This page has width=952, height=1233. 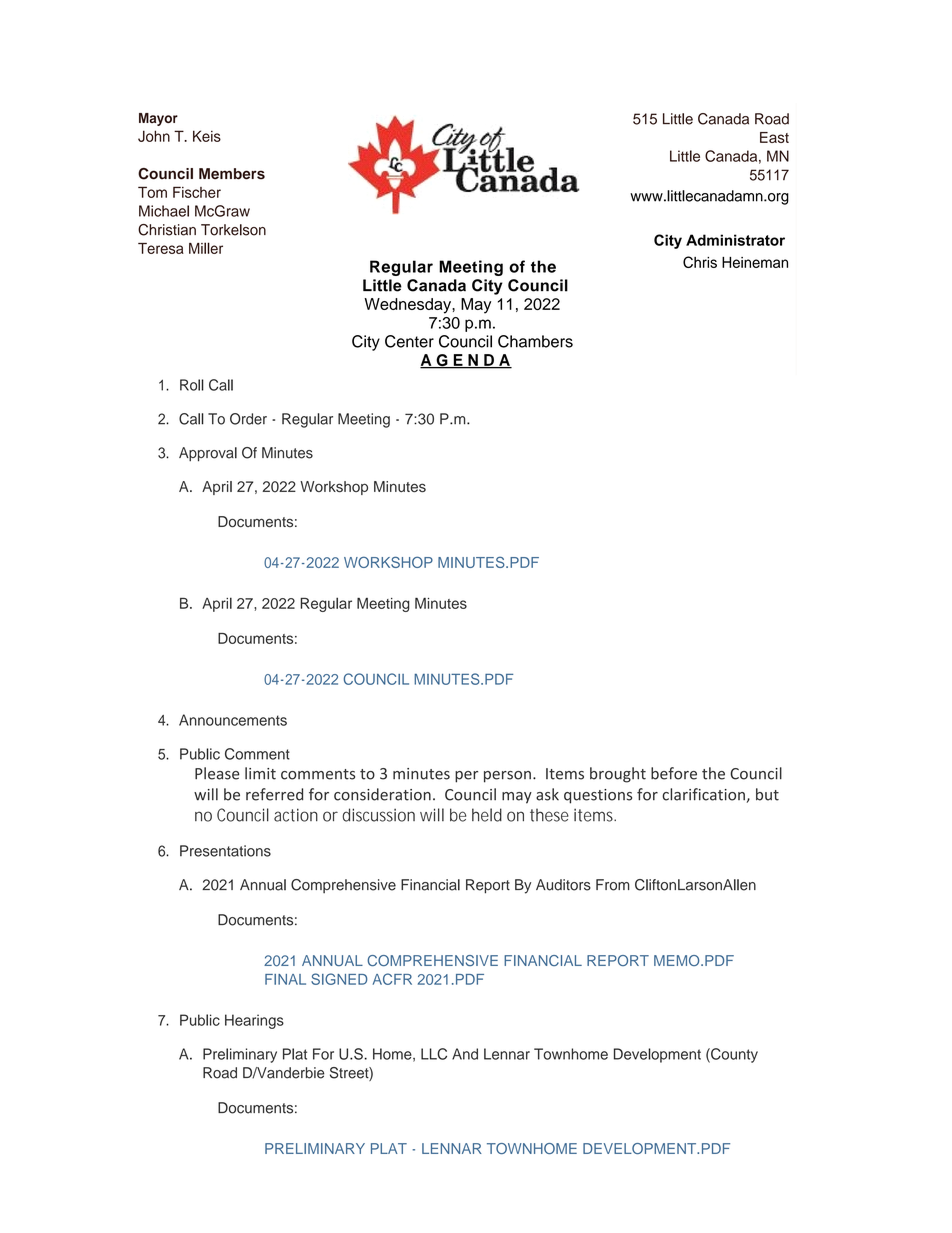 I want to click on From, so click(x=613, y=885).
